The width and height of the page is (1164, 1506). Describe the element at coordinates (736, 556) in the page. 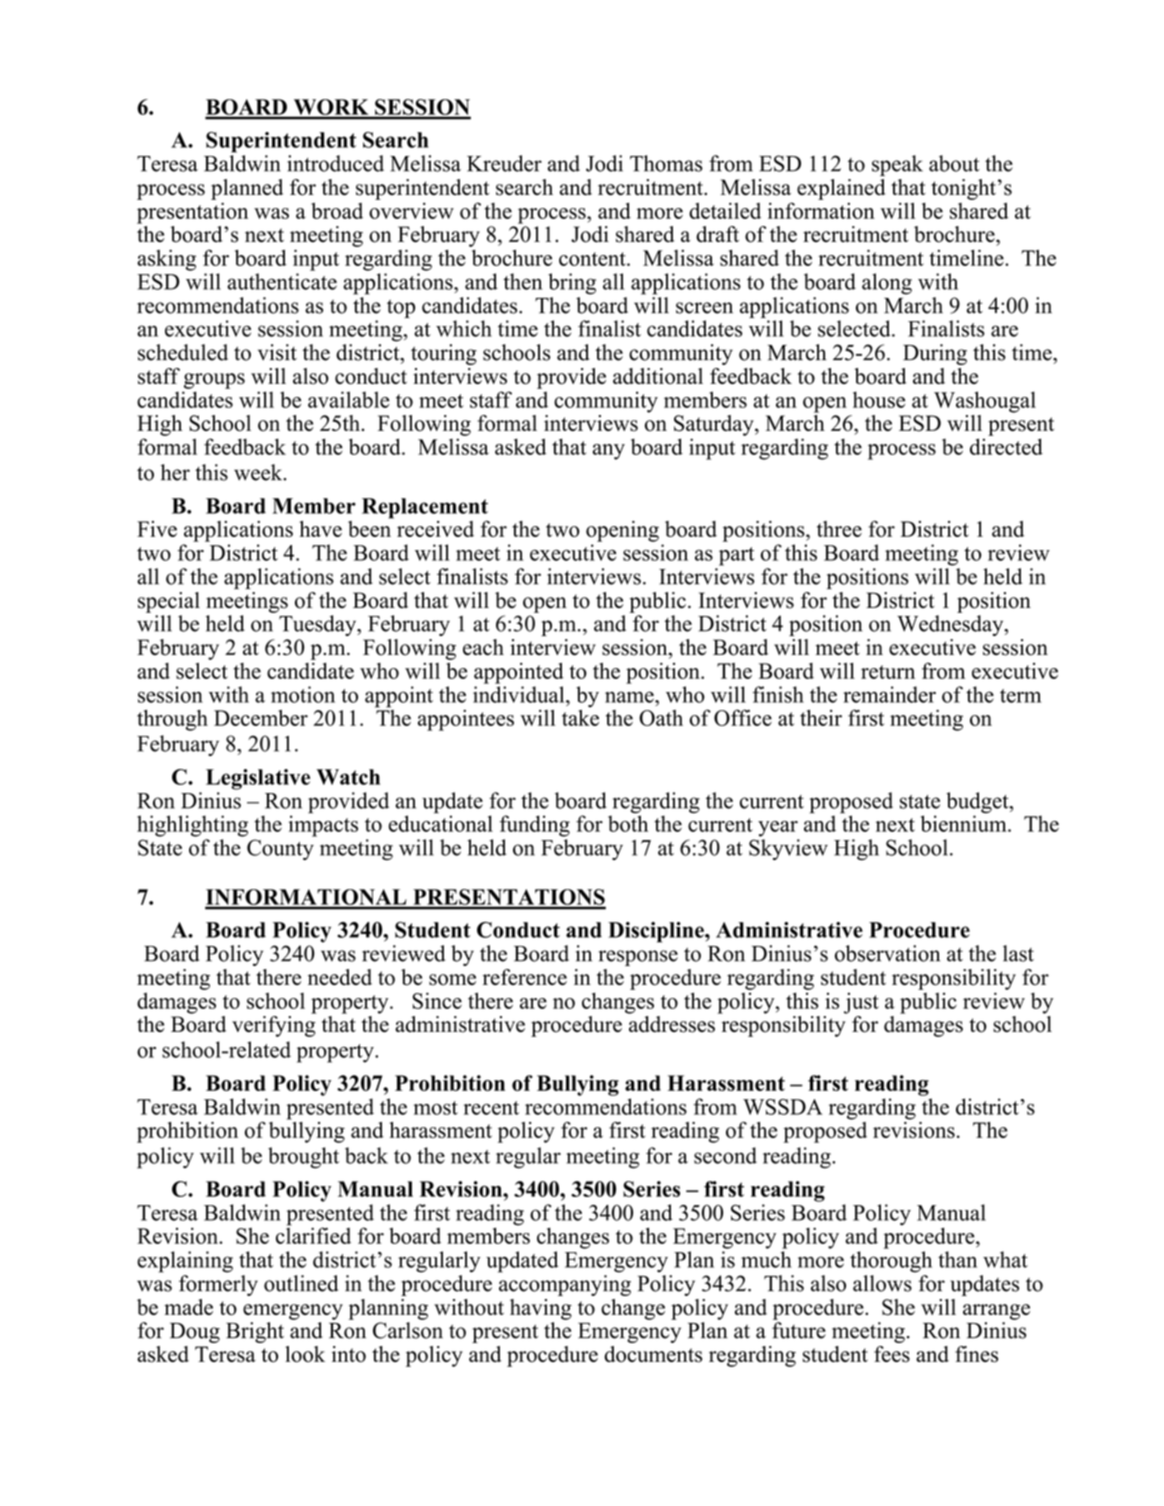

I see `part` at that location.
